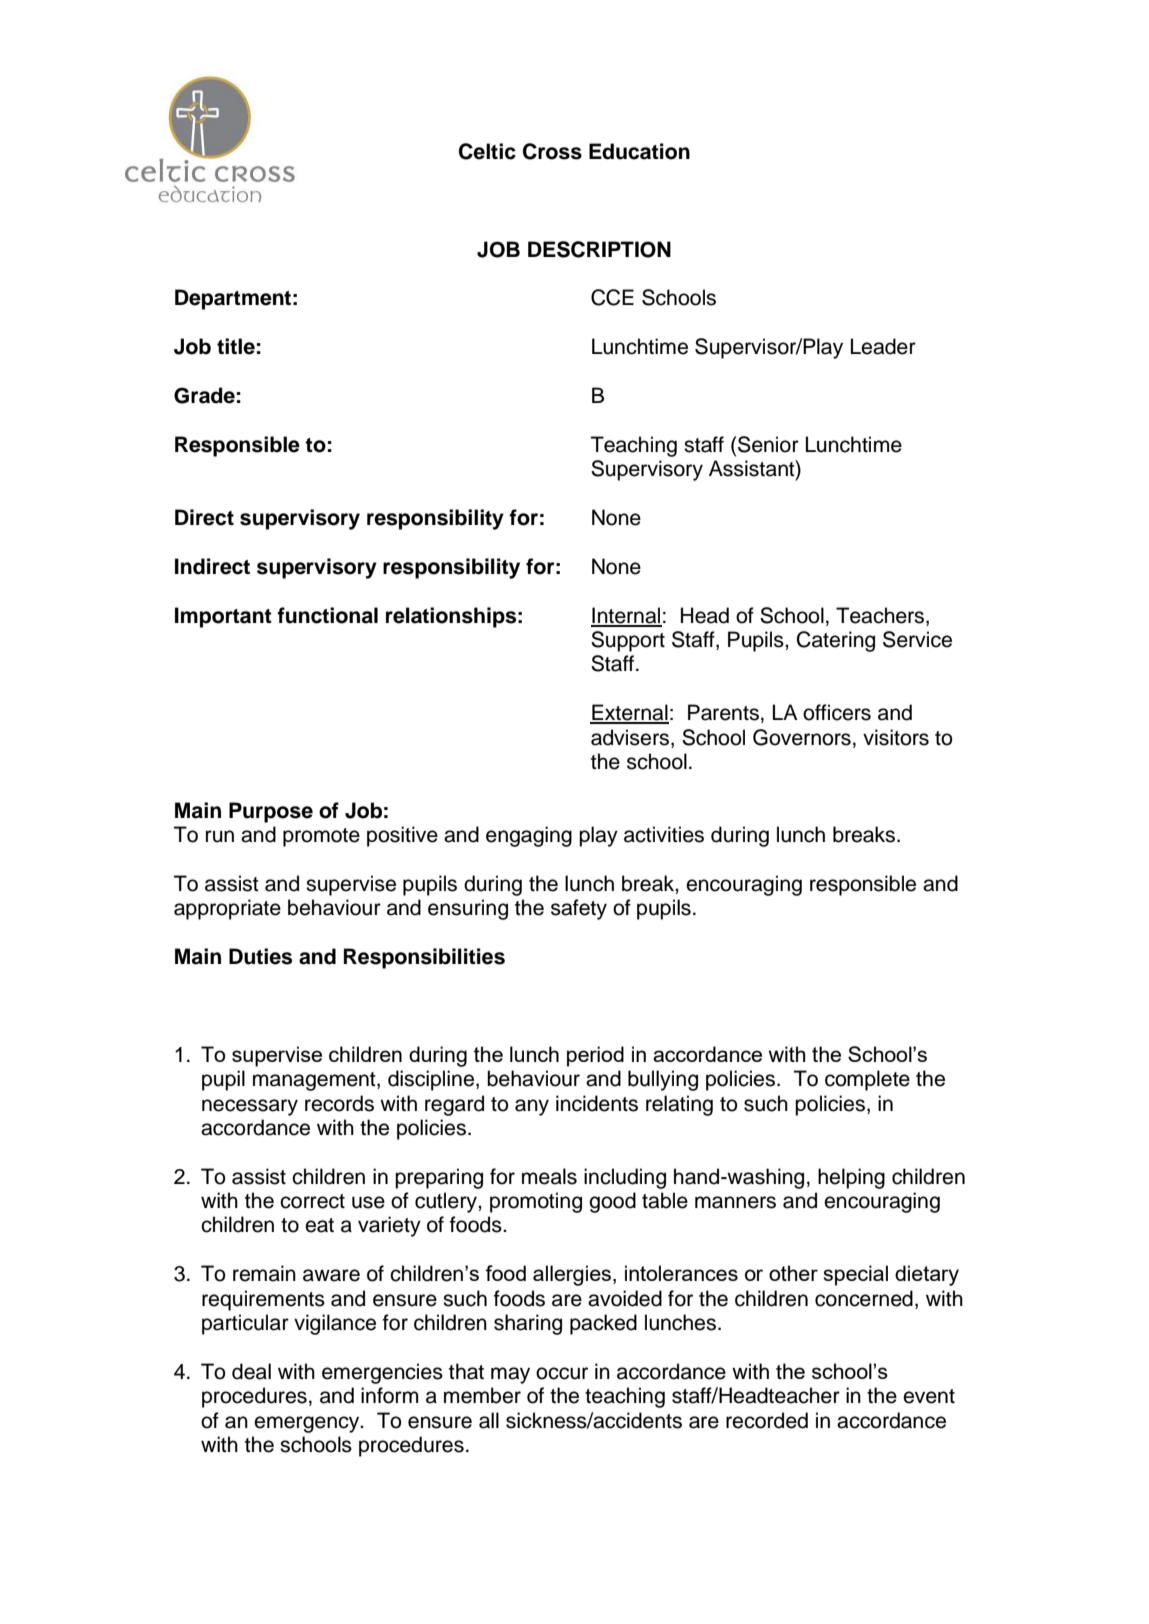 This document has height=1624, width=1149. Describe the element at coordinates (628, 641) in the document. I see `Support` at that location.
